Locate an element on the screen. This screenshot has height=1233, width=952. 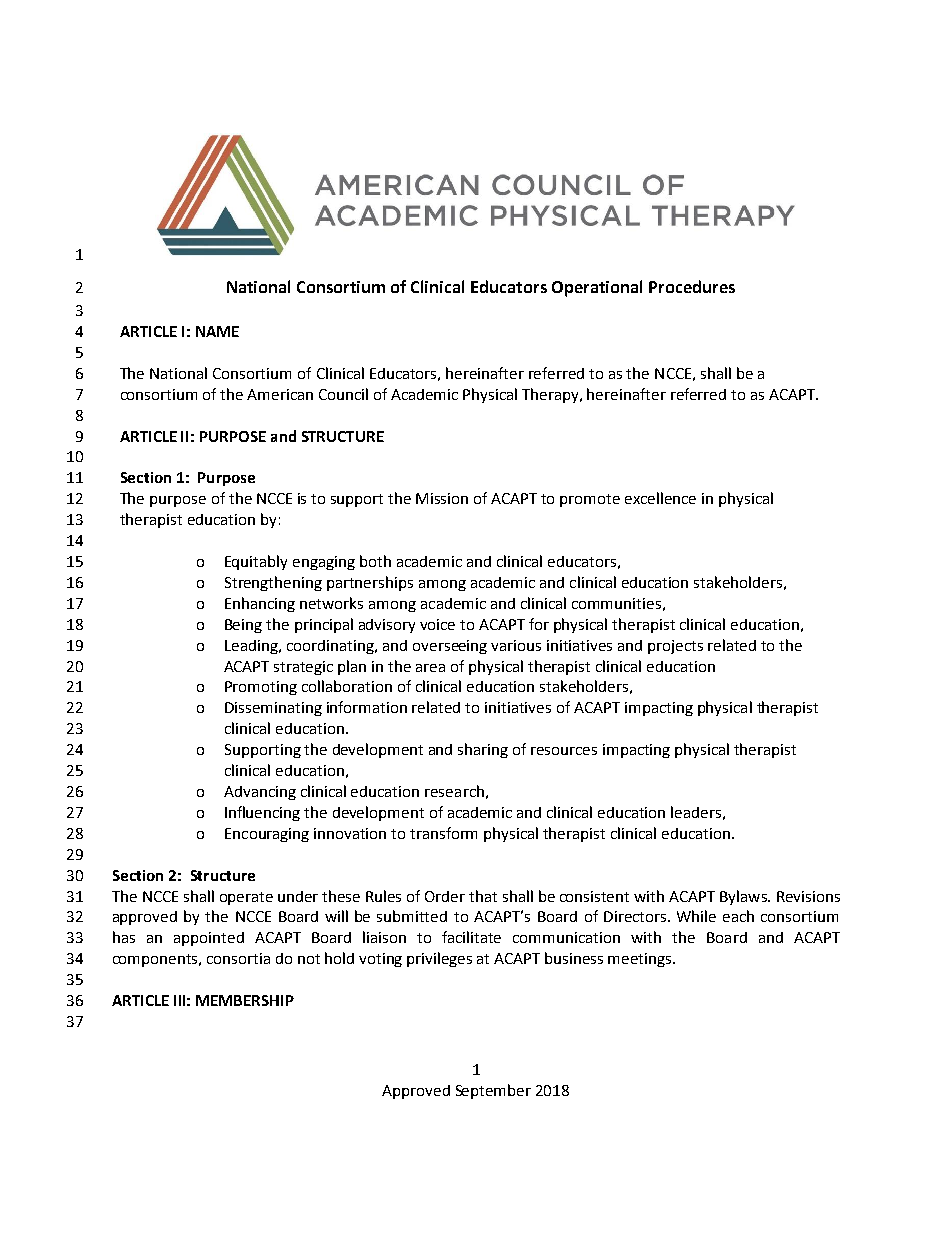
Equitably is located at coordinates (256, 562).
